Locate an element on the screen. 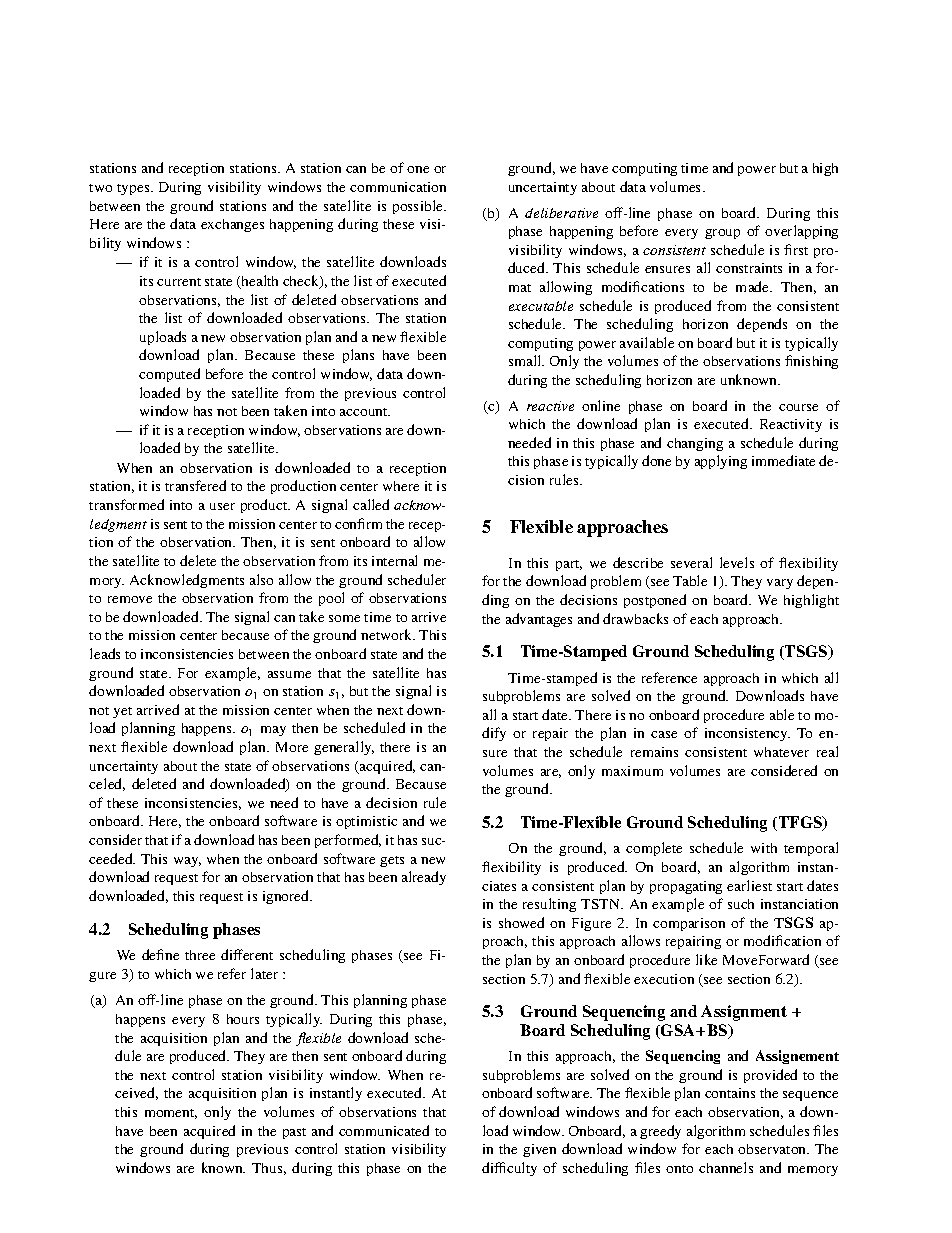 The width and height of the screenshot is (952, 1233). showed is located at coordinates (521, 922).
